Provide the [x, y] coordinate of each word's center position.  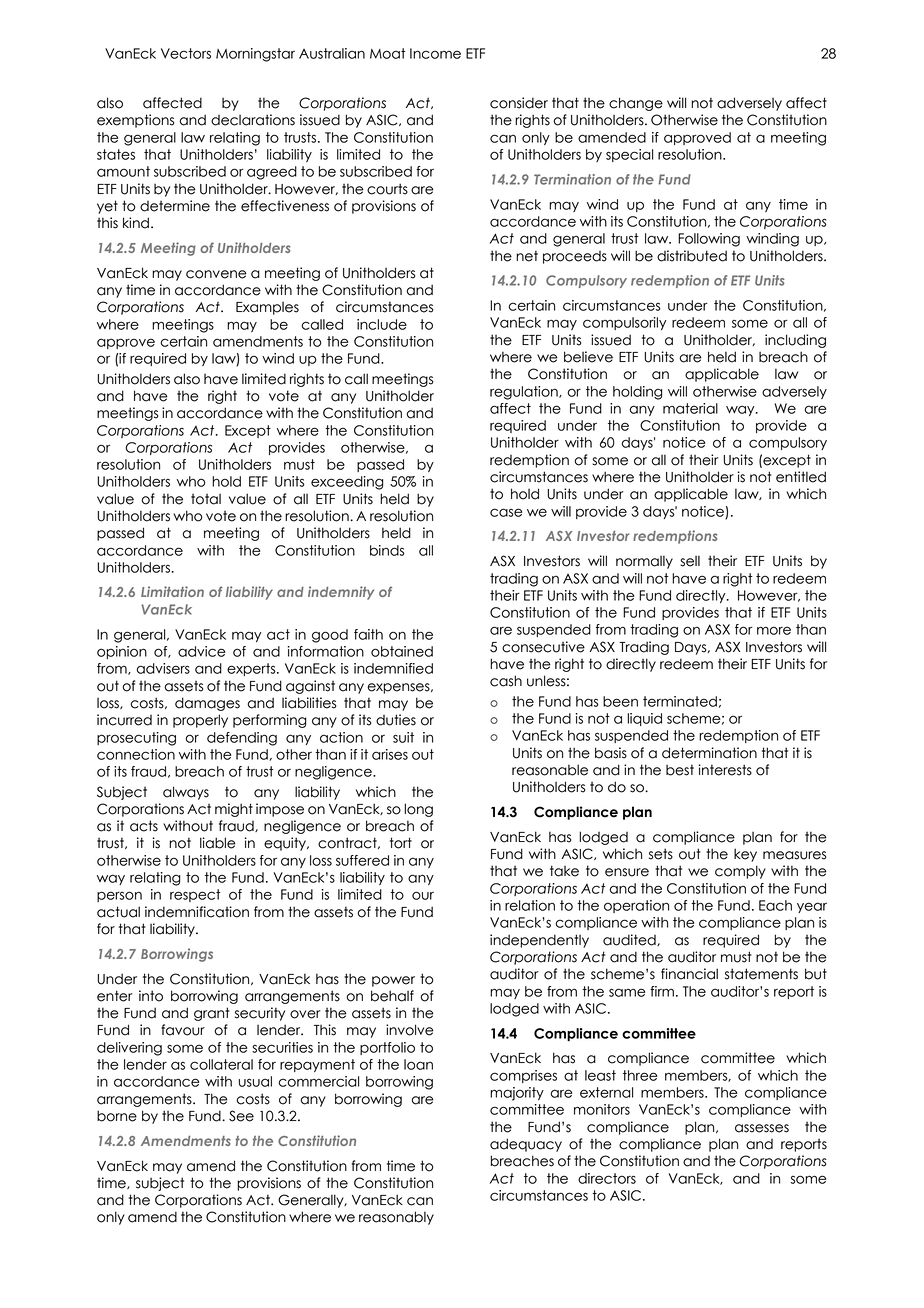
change [636, 104]
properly [200, 721]
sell [690, 561]
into [151, 996]
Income [435, 53]
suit [403, 737]
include [382, 324]
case [506, 512]
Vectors [186, 53]
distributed [692, 256]
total [206, 499]
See [241, 1116]
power [393, 981]
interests [725, 770]
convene [216, 274]
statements [761, 974]
